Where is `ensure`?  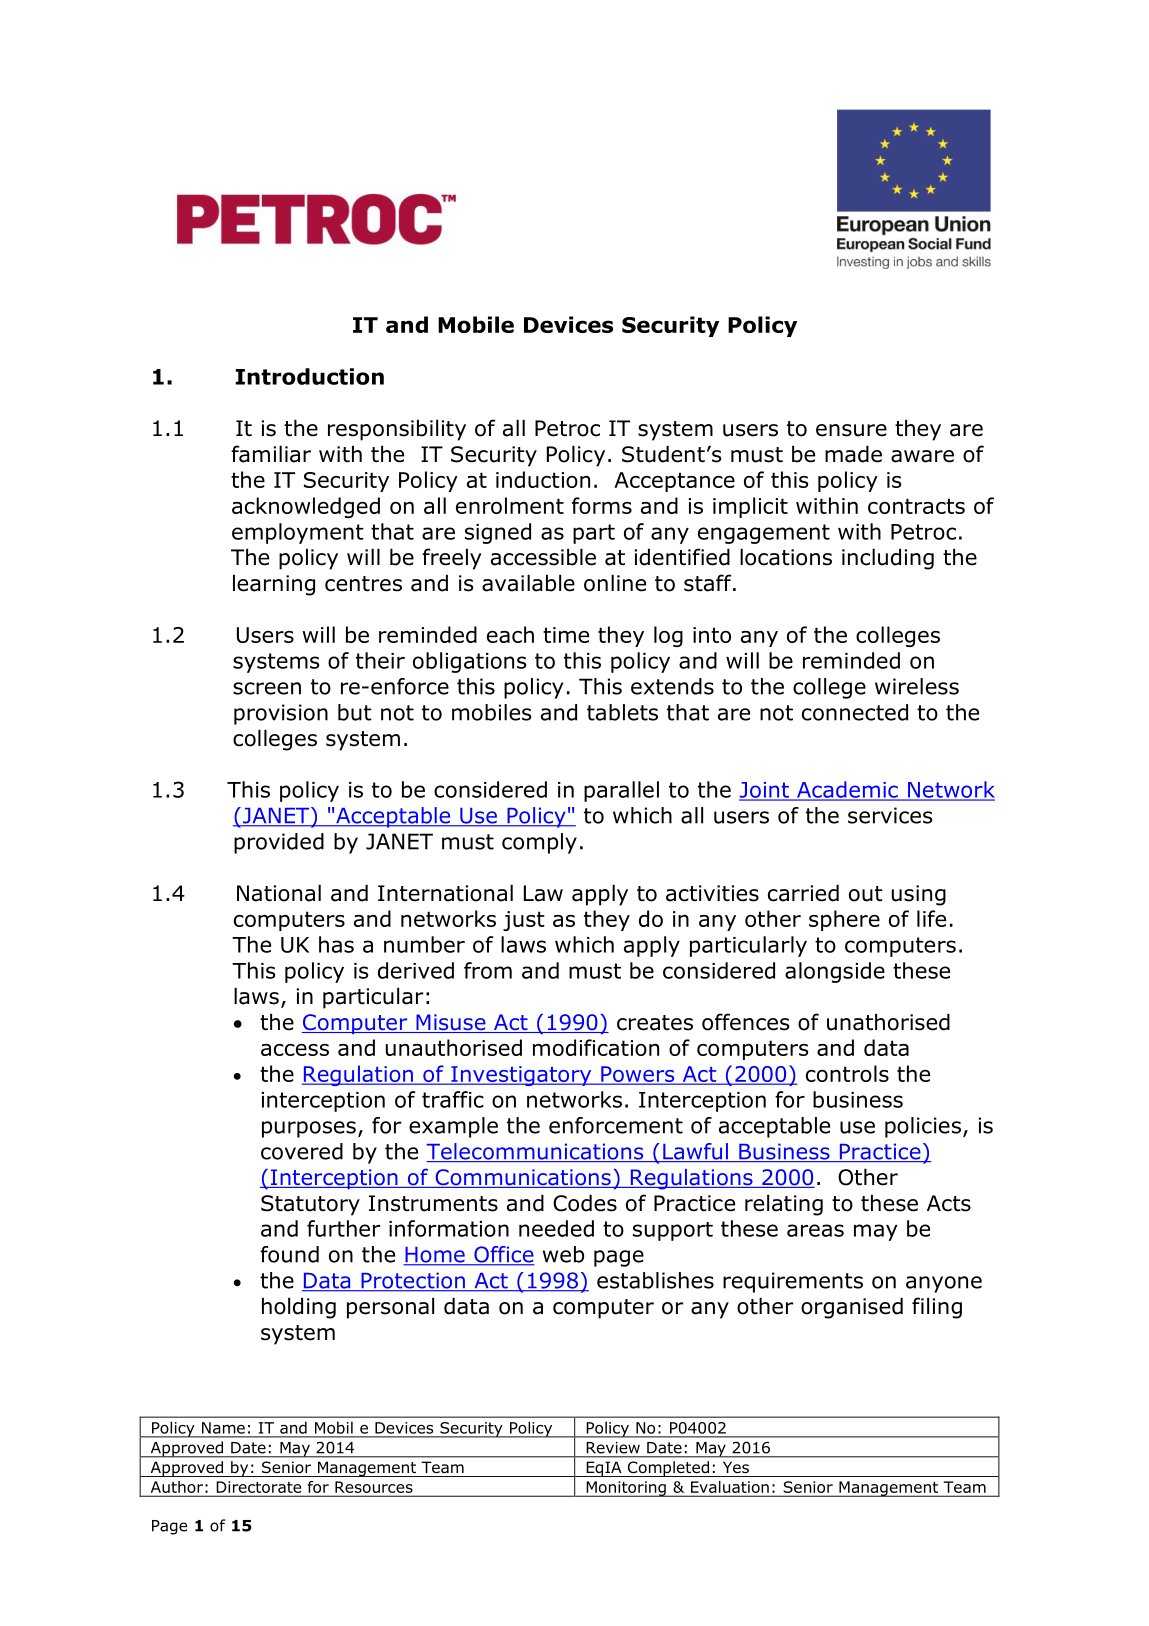 ensure is located at coordinates (851, 430).
